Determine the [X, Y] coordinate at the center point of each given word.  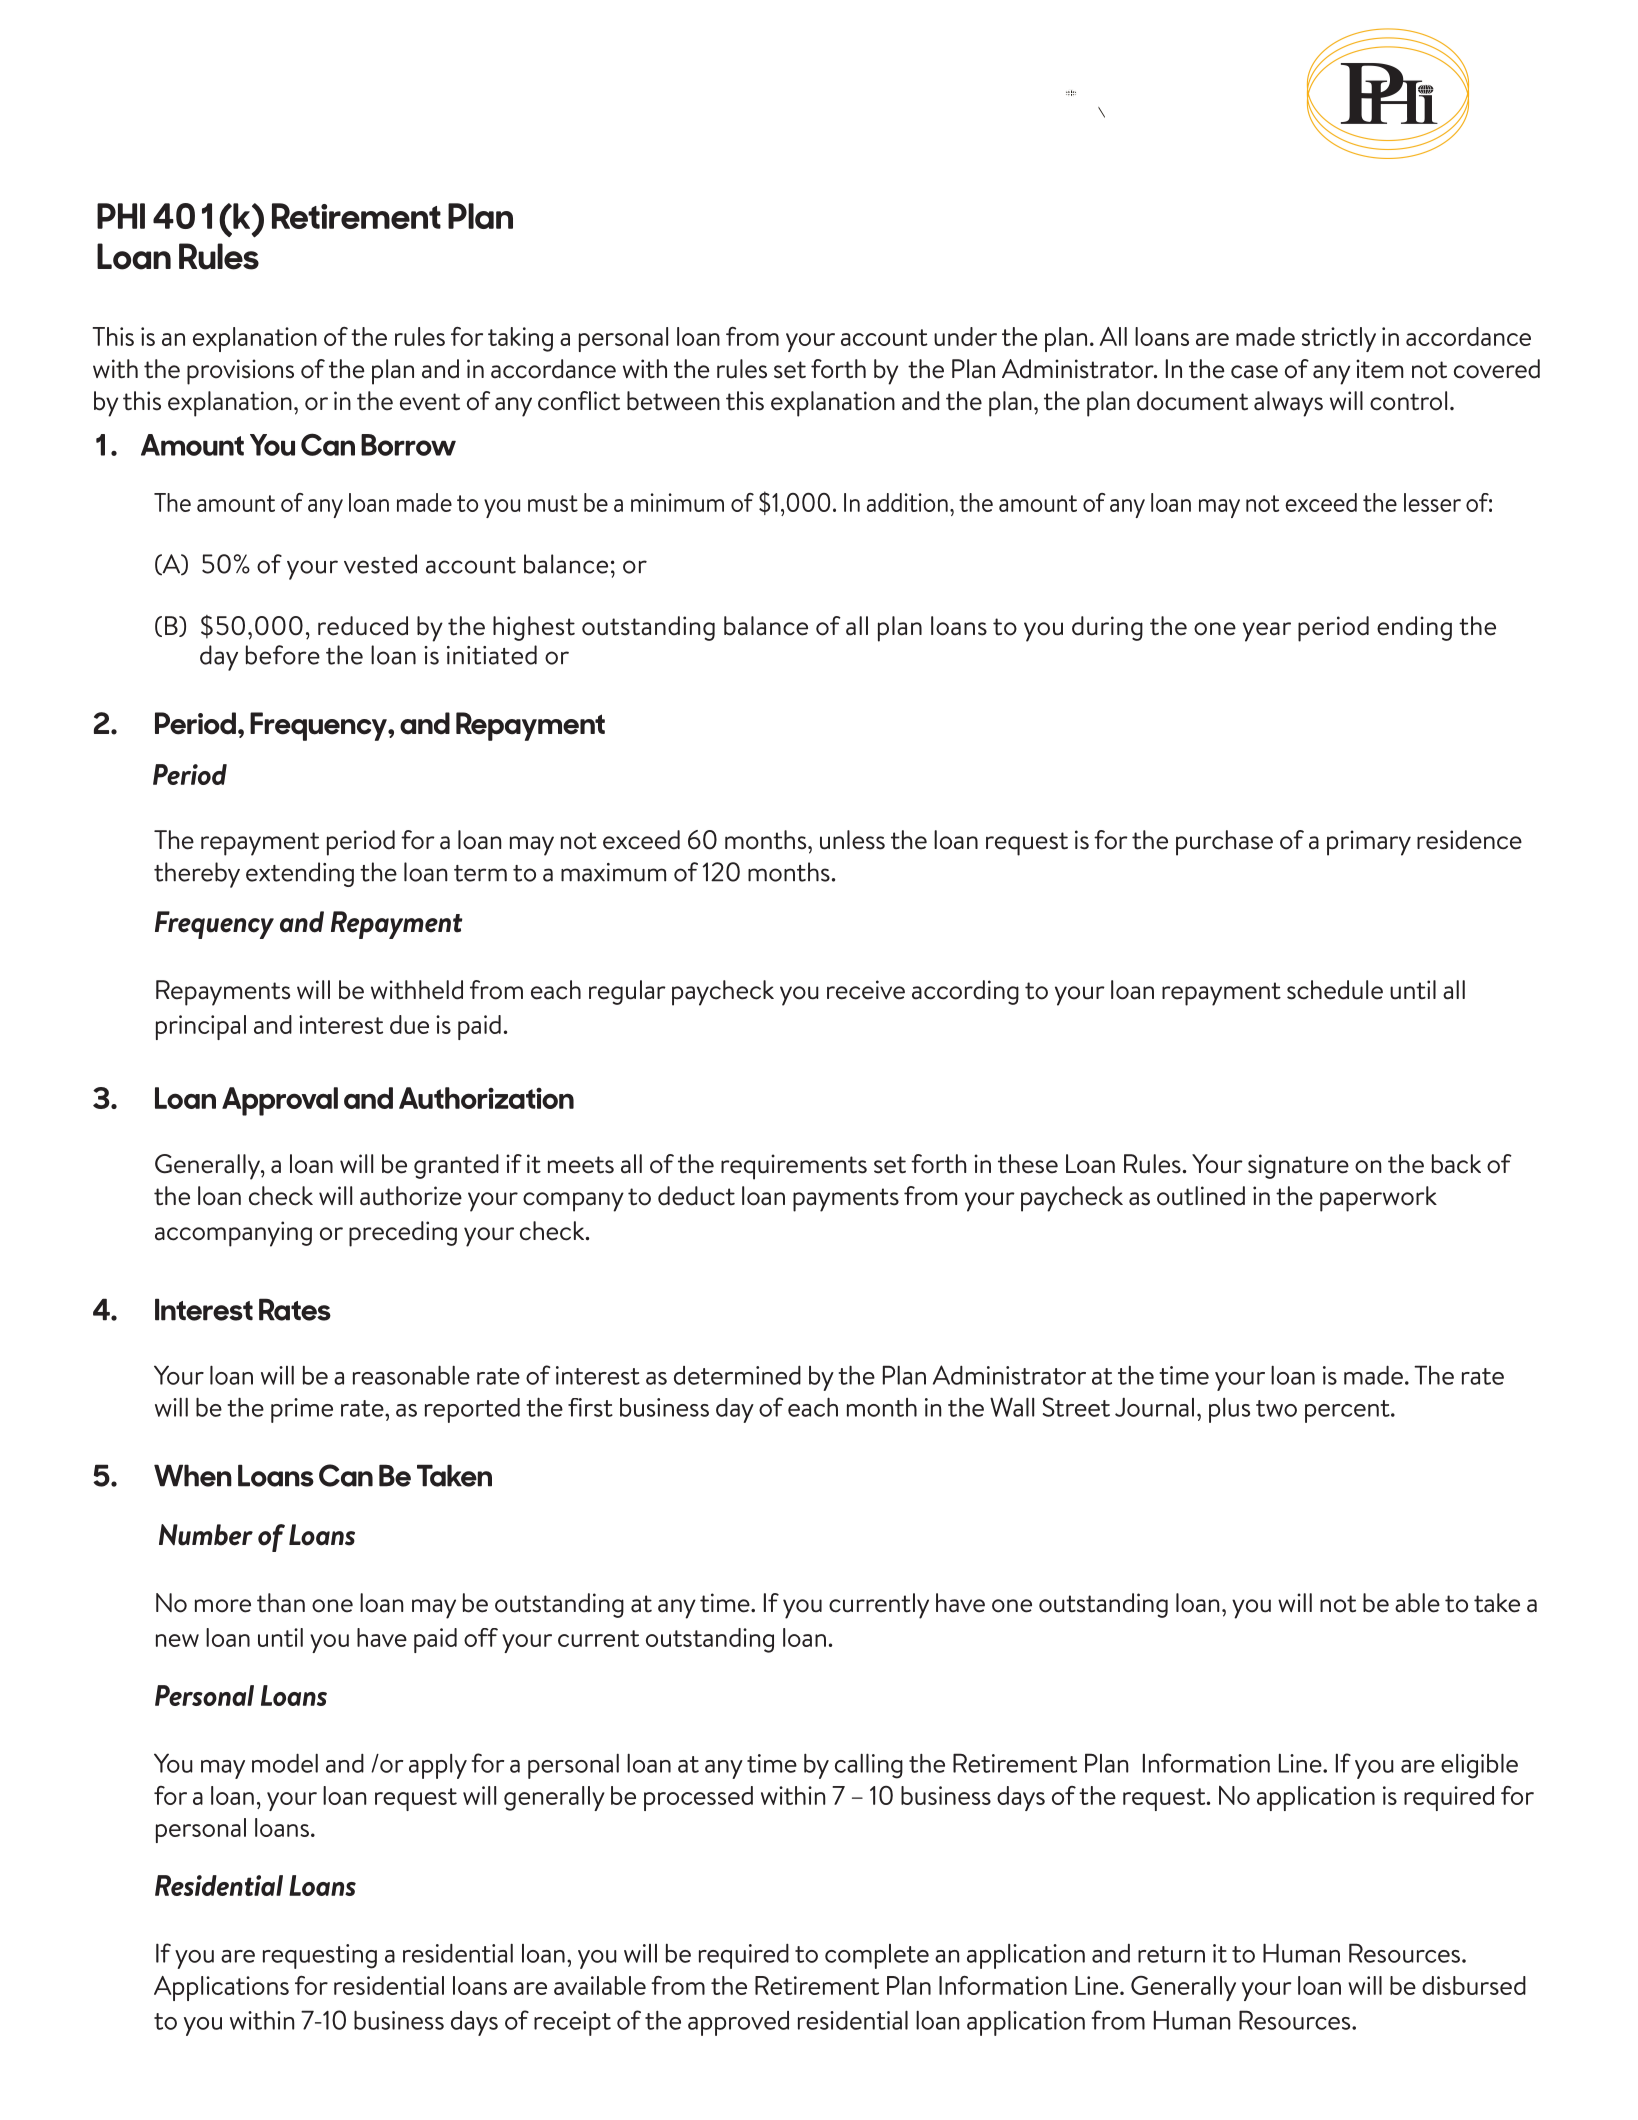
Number [206, 1535]
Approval [280, 1101]
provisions [240, 372]
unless [852, 840]
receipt [572, 2023]
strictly [1339, 339]
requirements [794, 1167]
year [1267, 632]
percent [1348, 1411]
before [283, 655]
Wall [1012, 1407]
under [965, 336]
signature [1298, 1166]
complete [877, 1956]
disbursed [1474, 1985]
